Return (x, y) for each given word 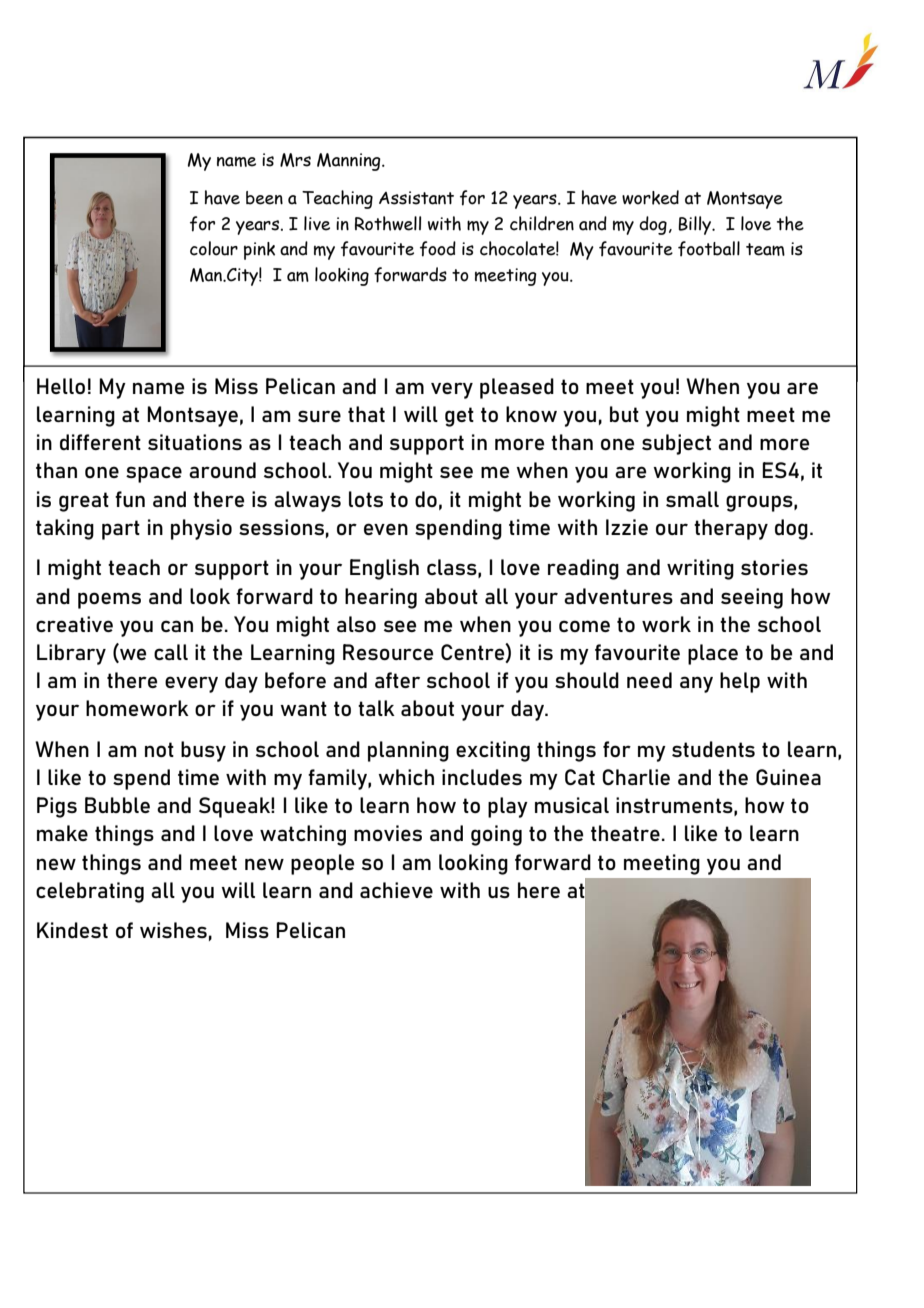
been (264, 198)
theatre (625, 833)
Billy (695, 225)
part (121, 530)
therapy (731, 529)
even (386, 529)
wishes (173, 930)
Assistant (416, 198)
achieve (396, 890)
